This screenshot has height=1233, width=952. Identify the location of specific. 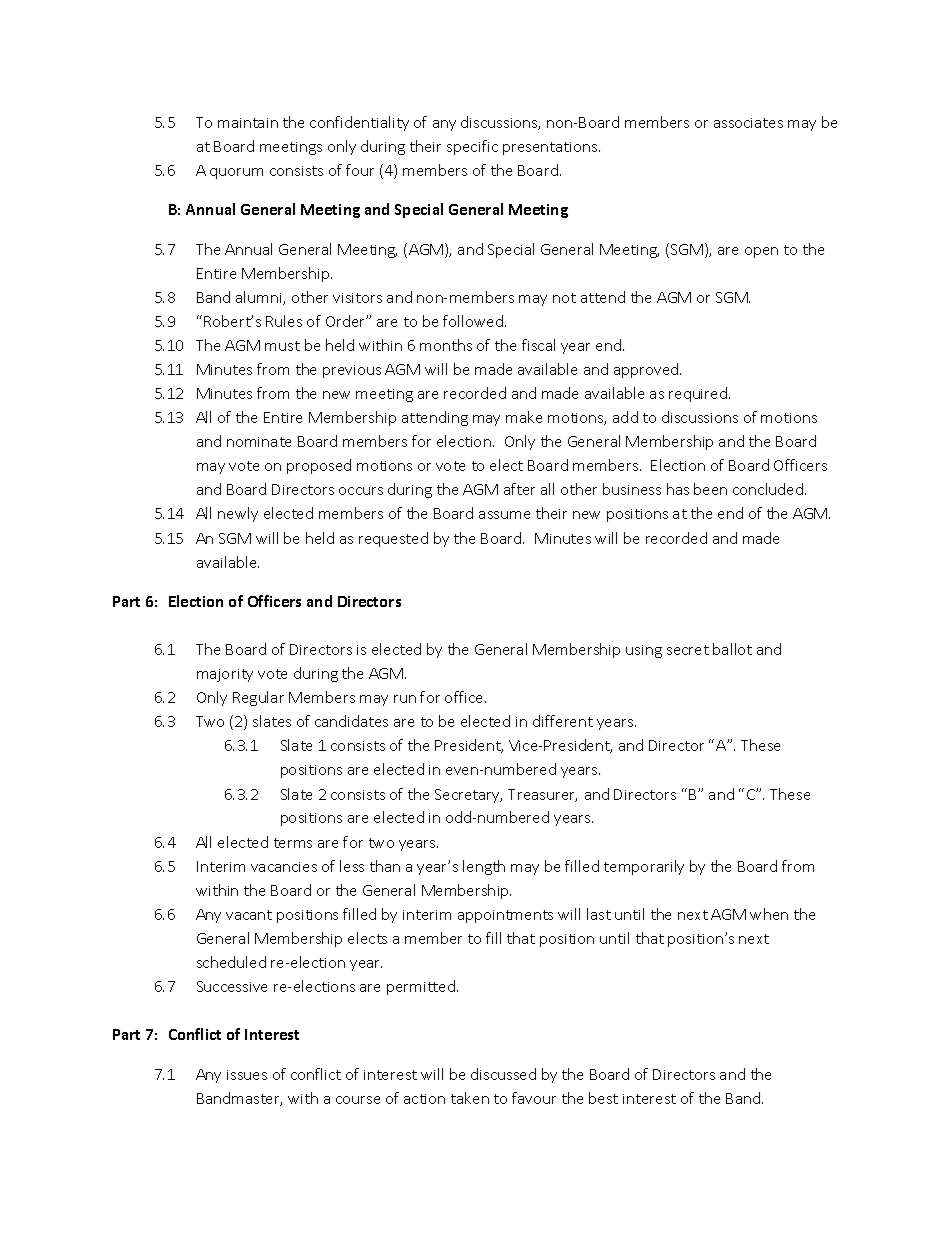
(472, 147).
